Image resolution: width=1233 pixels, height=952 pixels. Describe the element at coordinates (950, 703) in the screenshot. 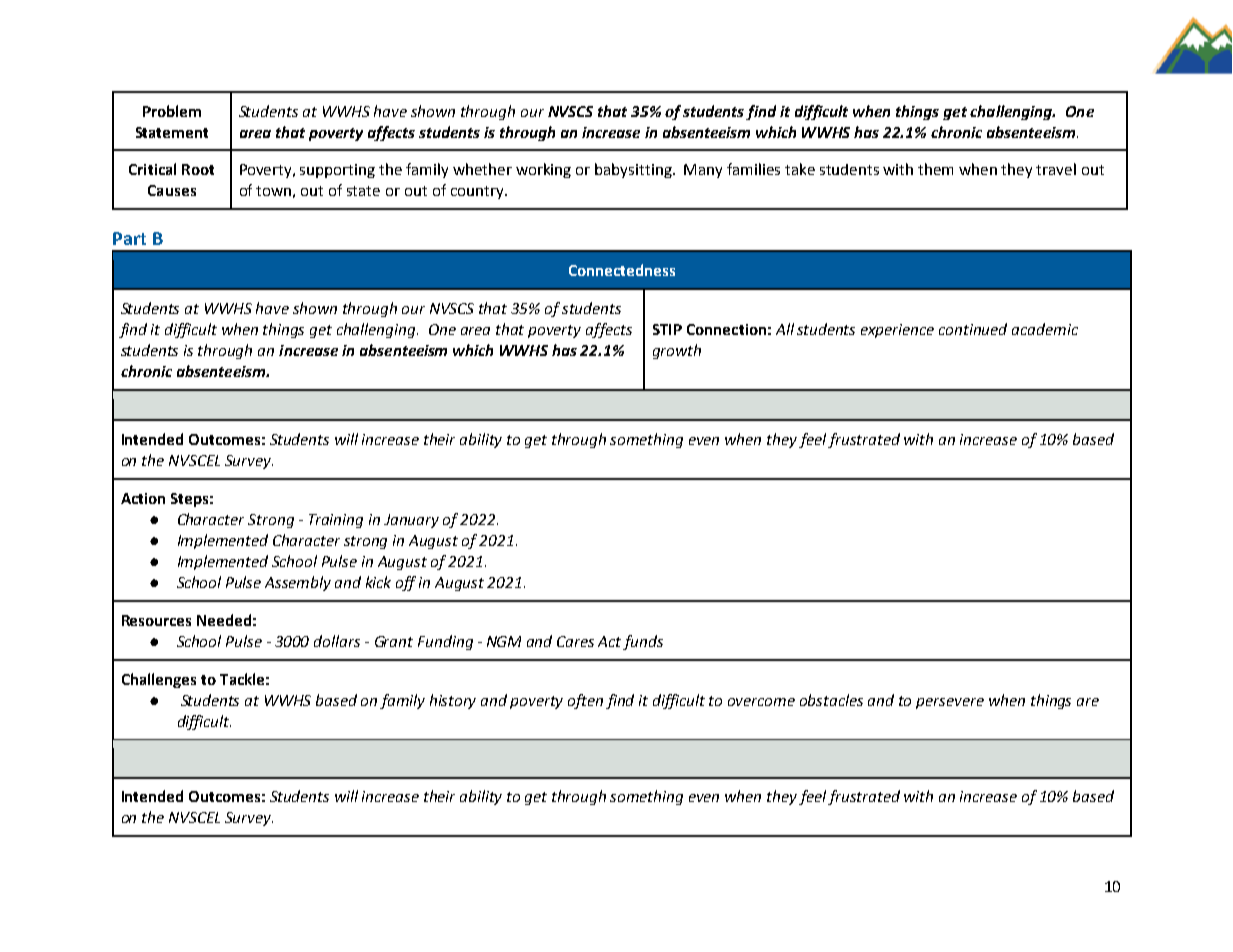

I see `persevere` at that location.
